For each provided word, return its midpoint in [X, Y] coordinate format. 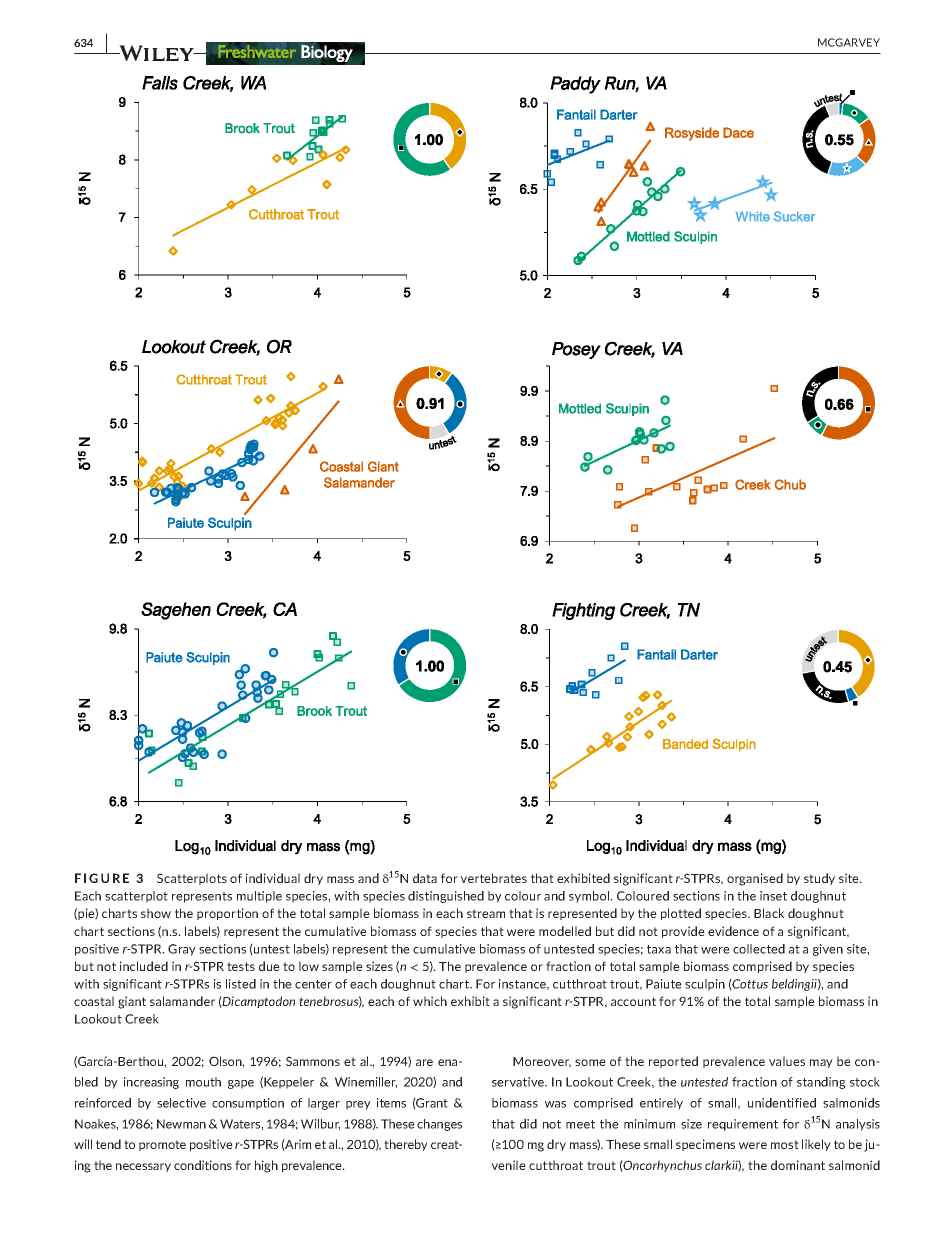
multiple [259, 897]
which [430, 1001]
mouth [203, 1082]
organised [755, 879]
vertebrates [493, 878]
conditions [203, 1165]
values [787, 1061]
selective [181, 1103]
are [424, 1062]
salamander [182, 1001]
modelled [565, 931]
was [555, 1104]
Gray [182, 950]
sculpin [705, 985]
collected [759, 949]
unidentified [782, 1103]
